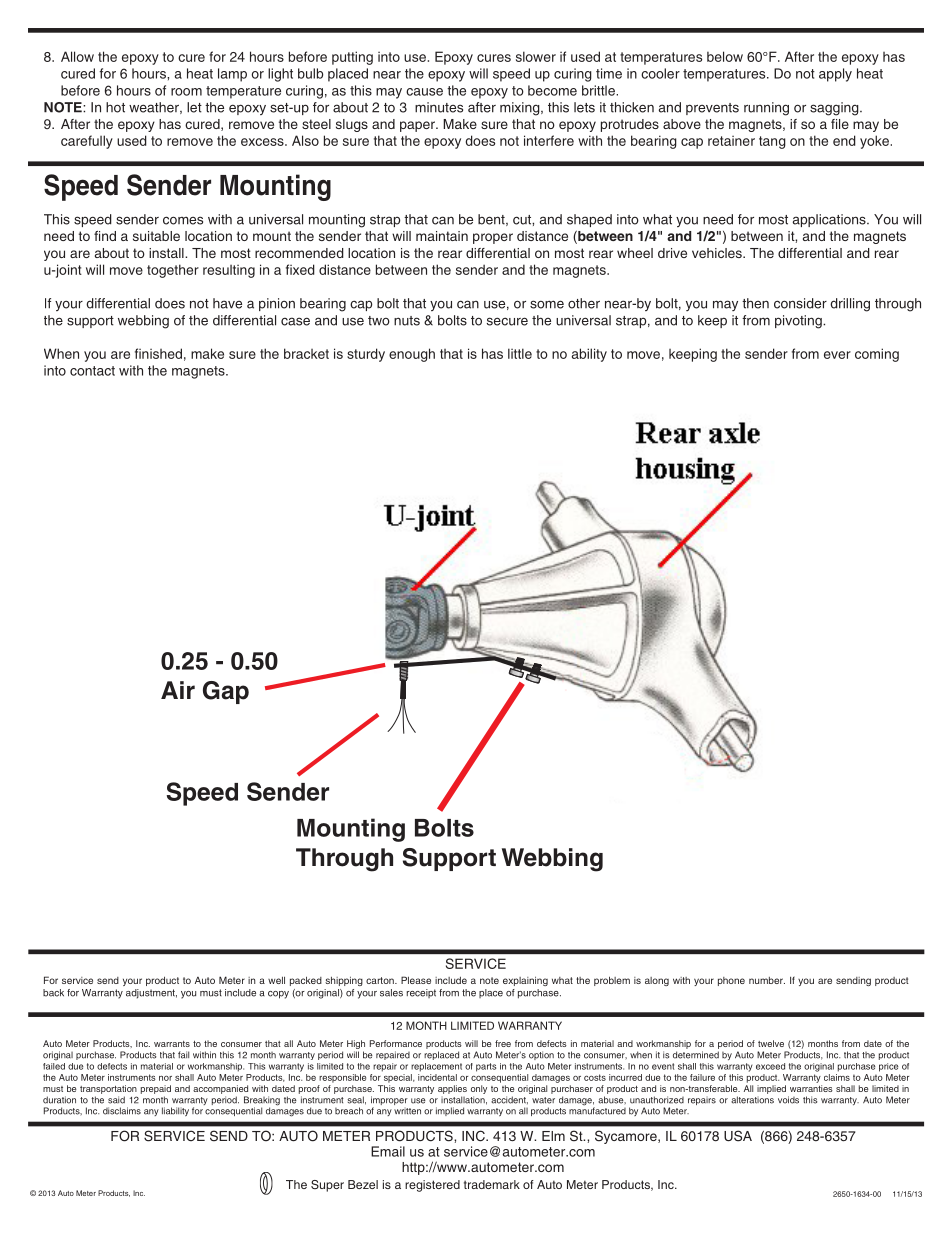 The height and width of the screenshot is (1233, 952). Describe the element at coordinates (492, 1184) in the screenshot. I see `trademark` at that location.
